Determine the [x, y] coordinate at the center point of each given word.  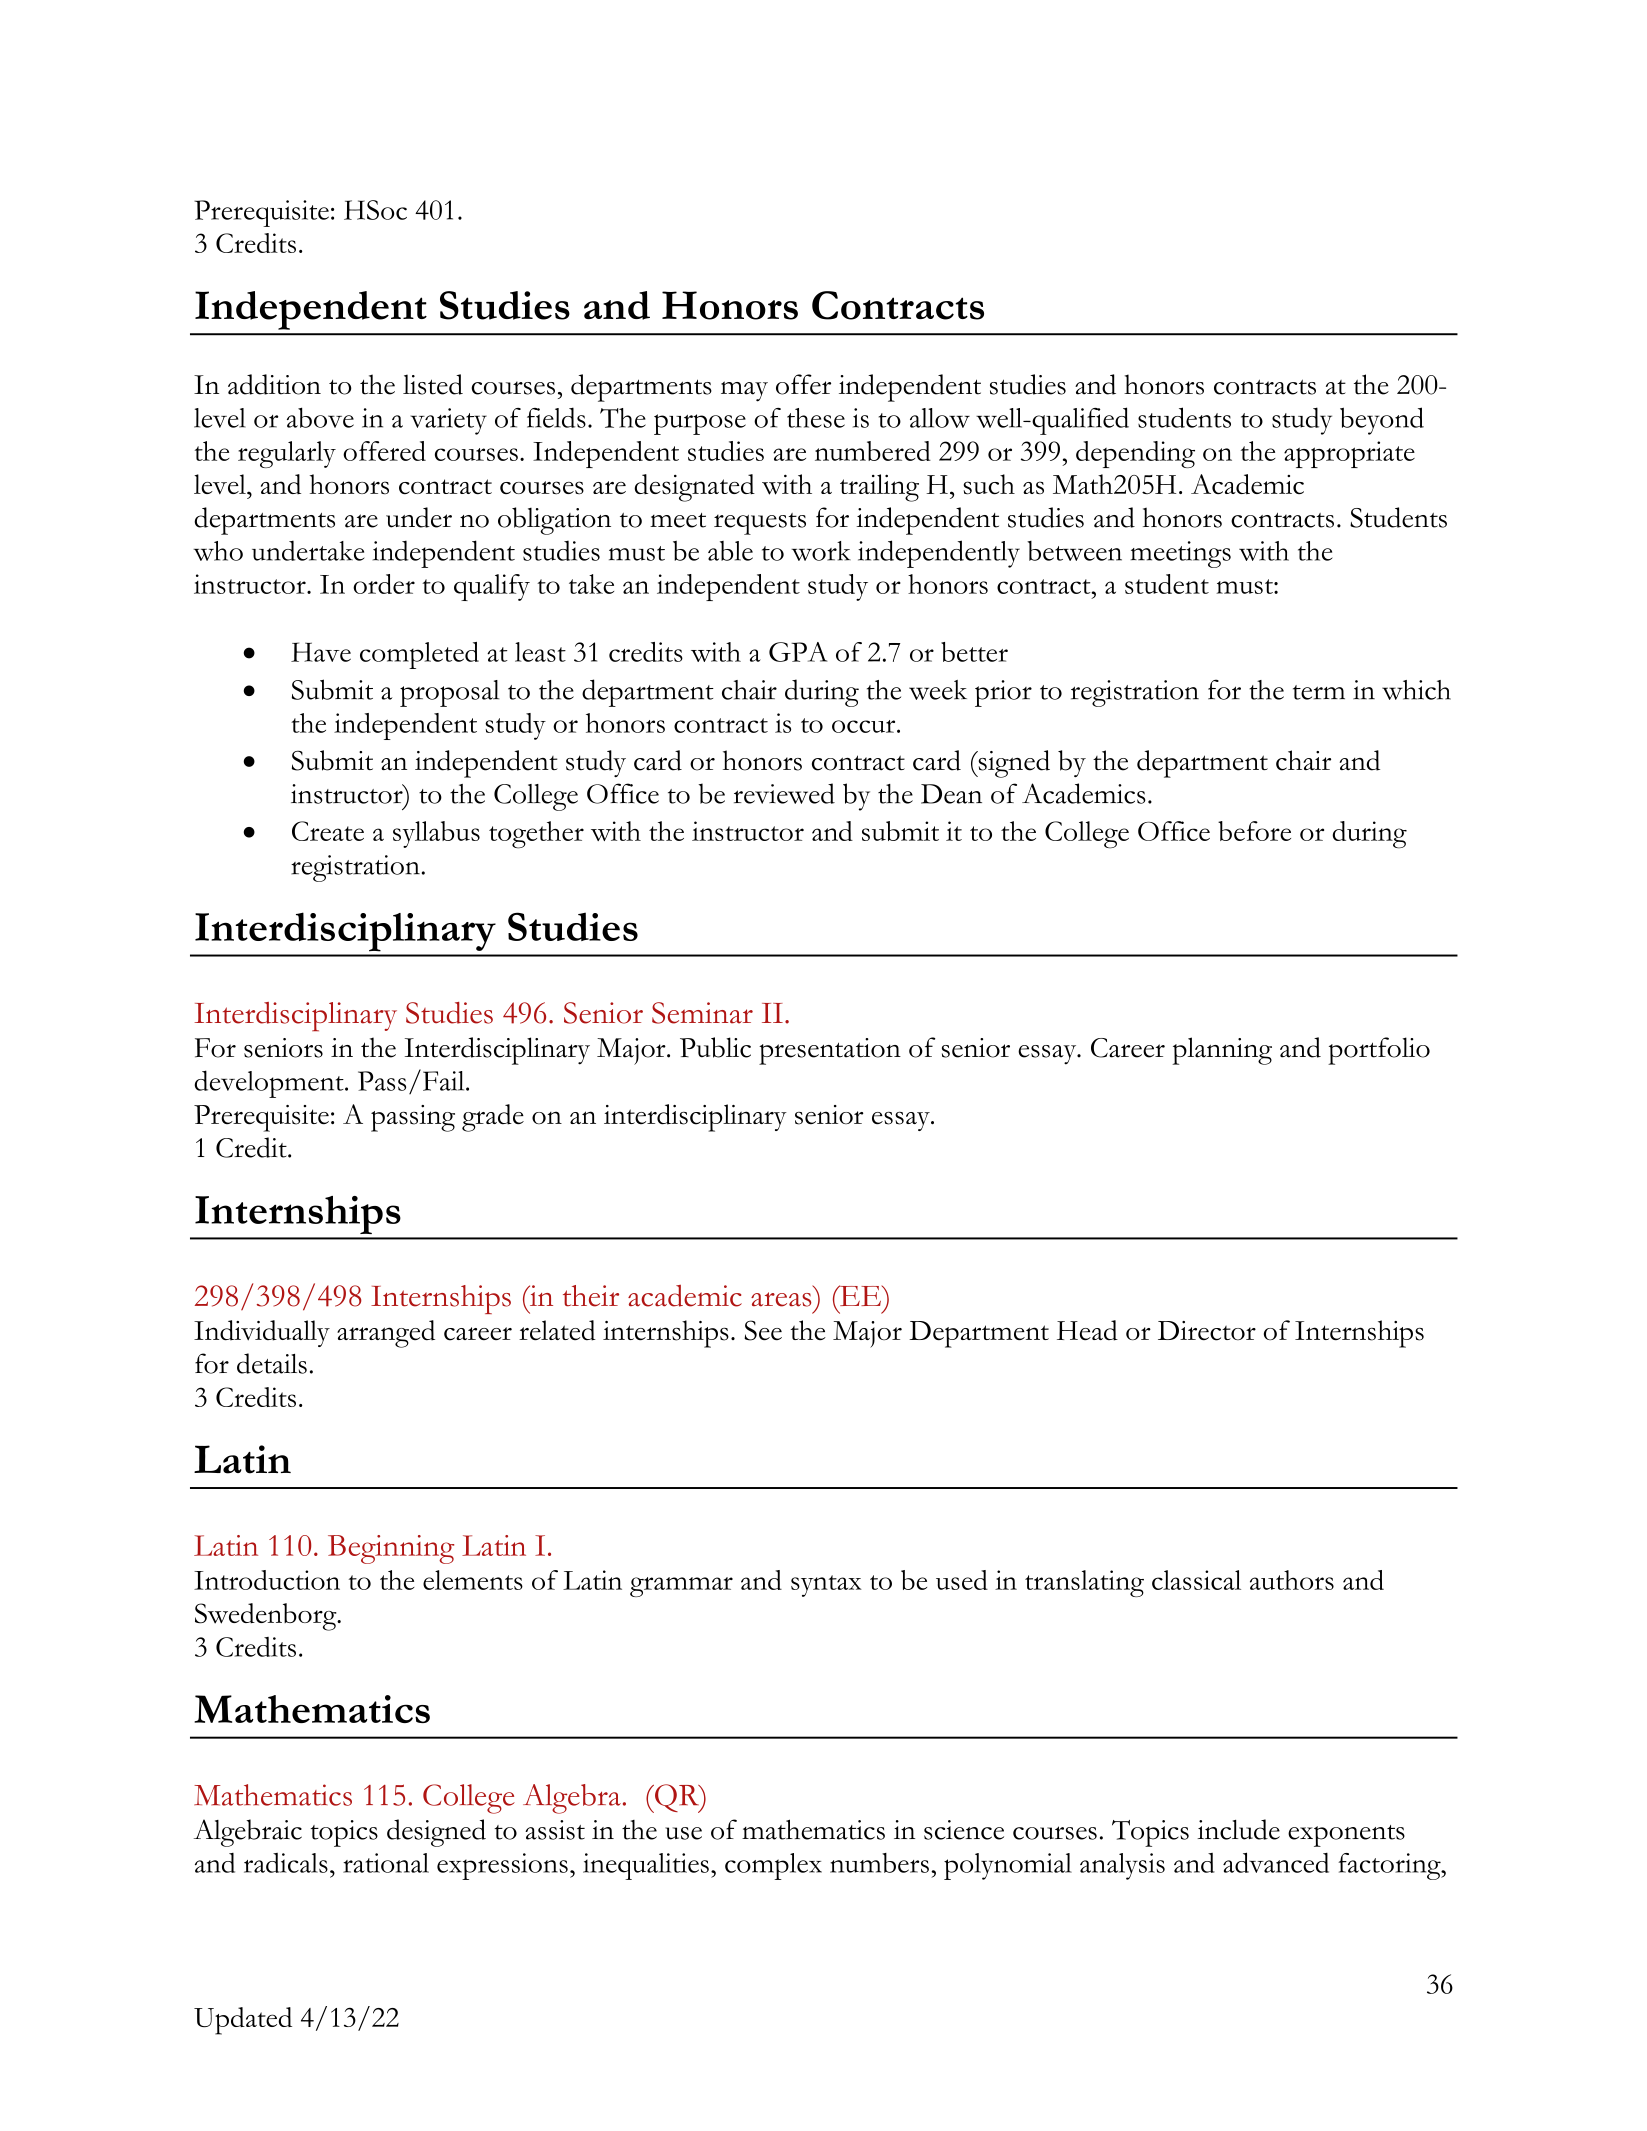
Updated [243, 2021]
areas [781, 1299]
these [816, 418]
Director [1207, 1331]
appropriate [1349, 454]
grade [493, 1118]
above [320, 417]
